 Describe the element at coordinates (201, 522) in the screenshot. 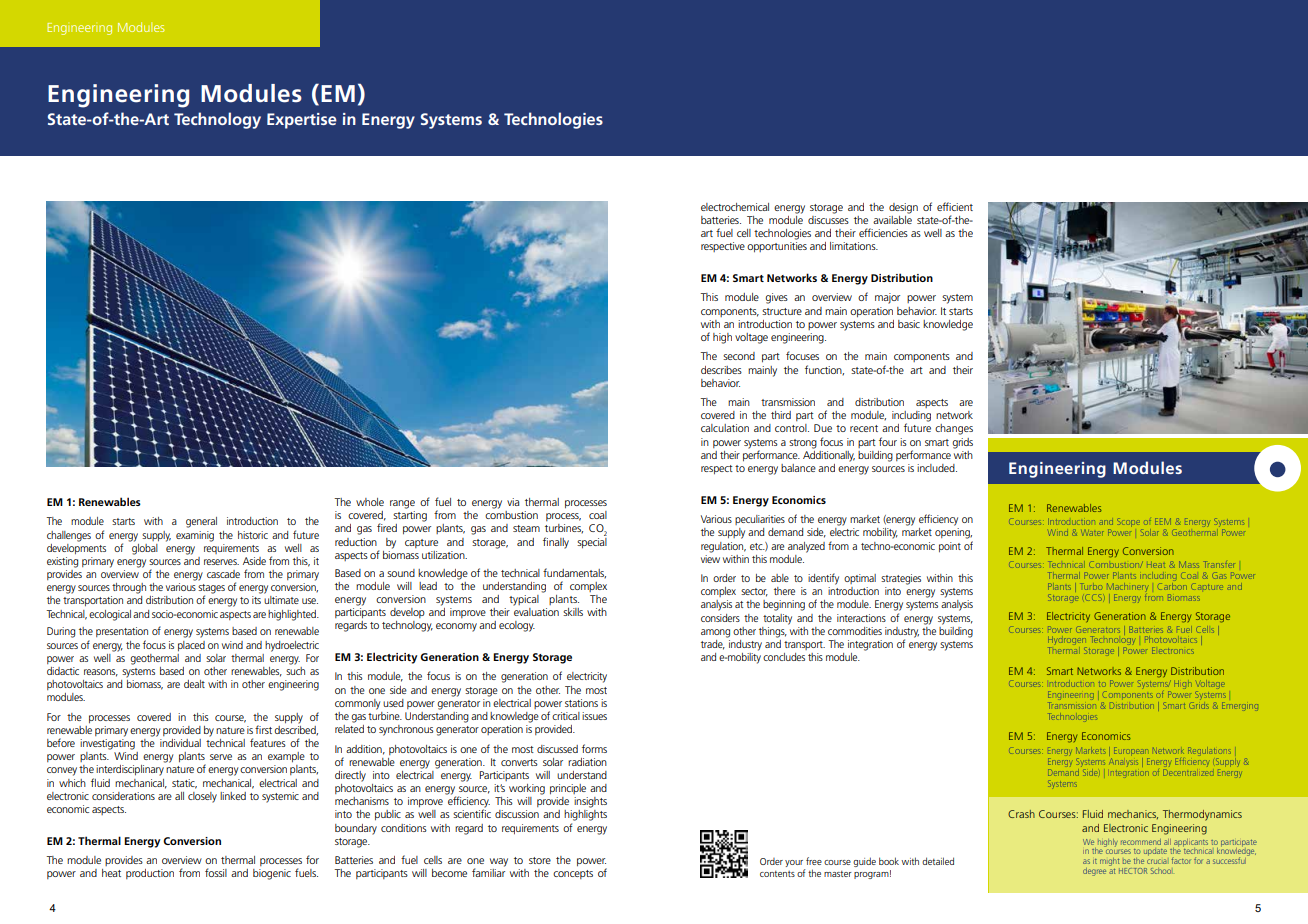

I see `general` at that location.
